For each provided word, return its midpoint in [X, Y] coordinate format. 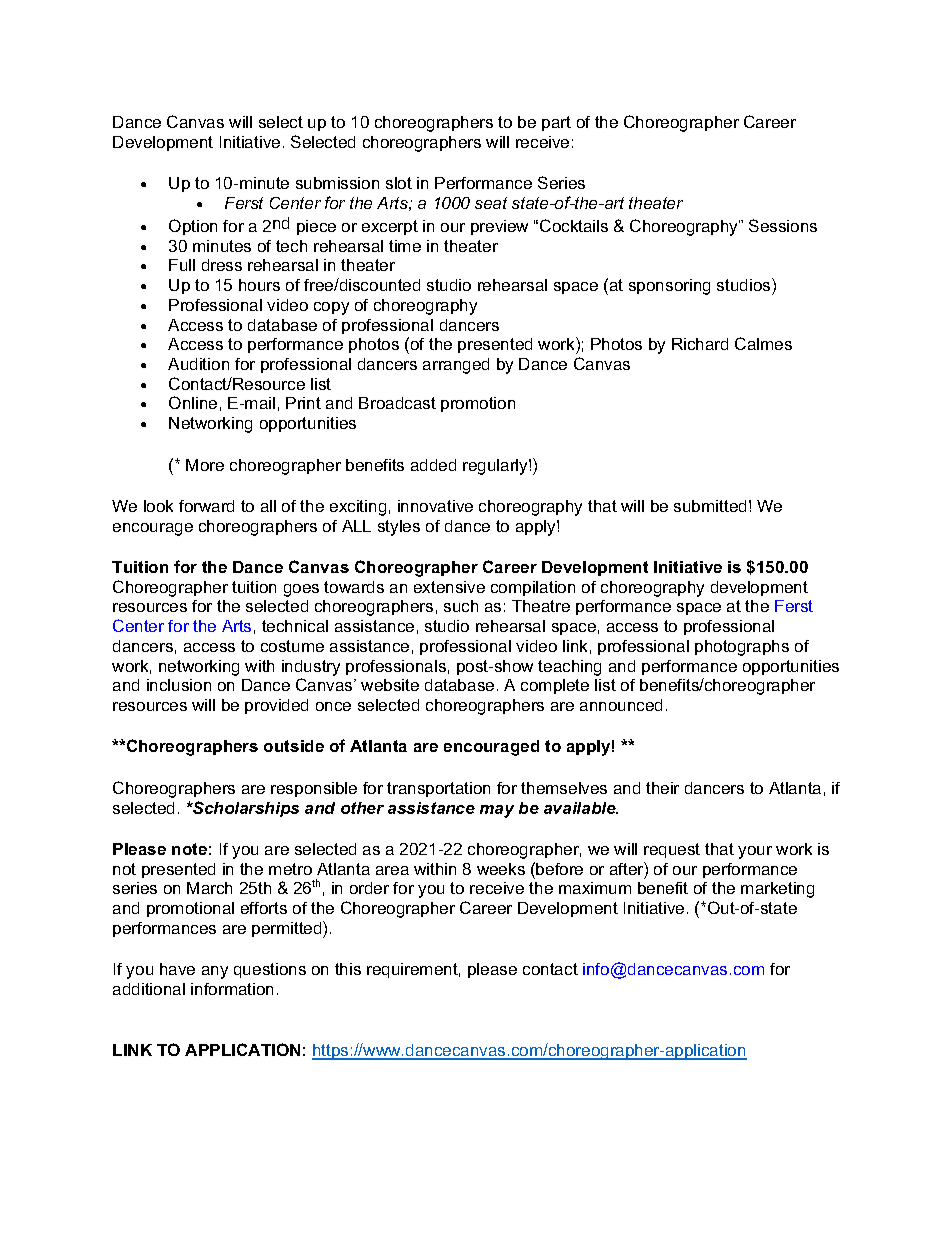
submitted [710, 506]
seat [491, 203]
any [215, 972]
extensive [449, 587]
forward [206, 506]
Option [193, 227]
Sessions [783, 225]
